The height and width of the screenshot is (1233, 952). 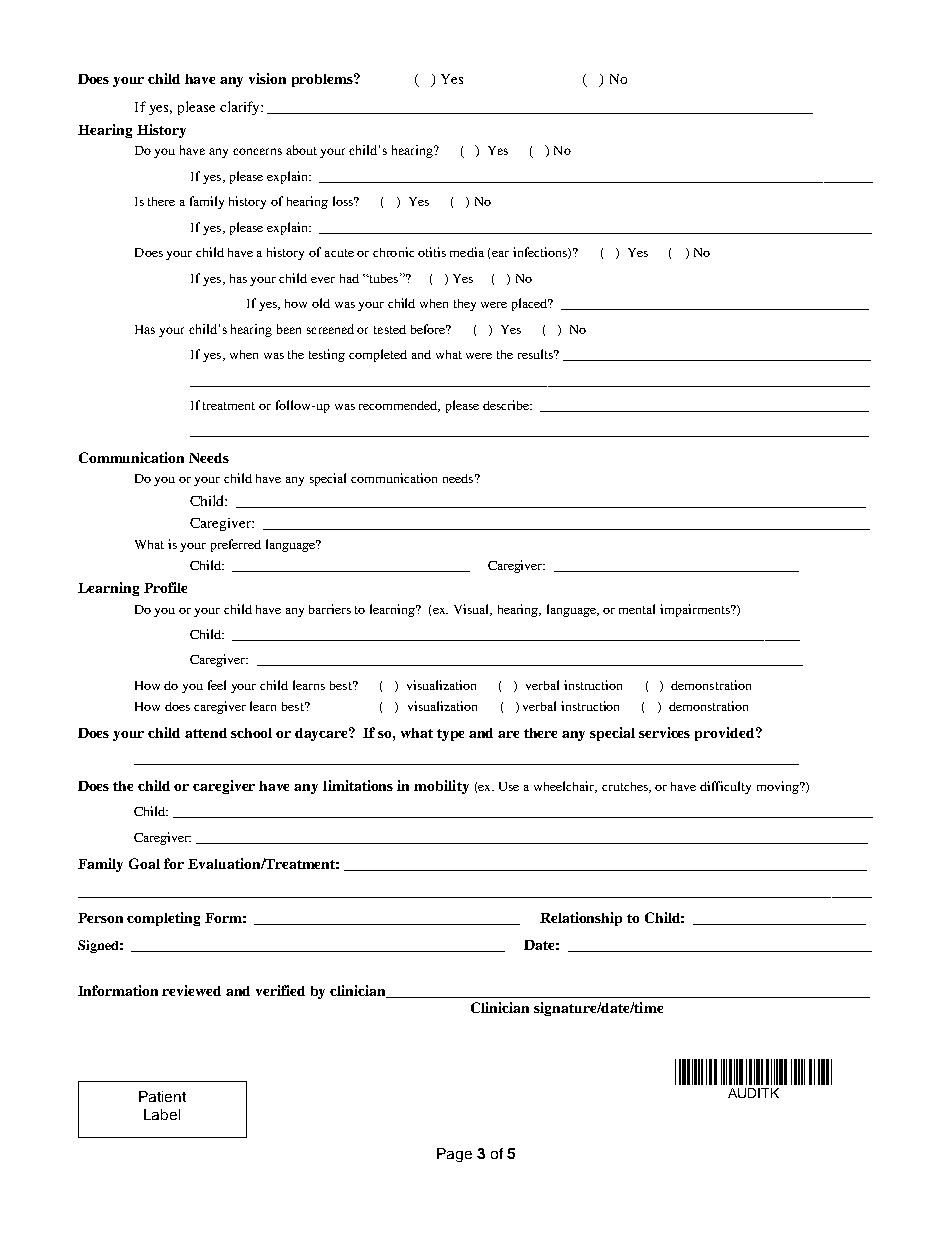 I want to click on clarify, so click(x=241, y=108).
